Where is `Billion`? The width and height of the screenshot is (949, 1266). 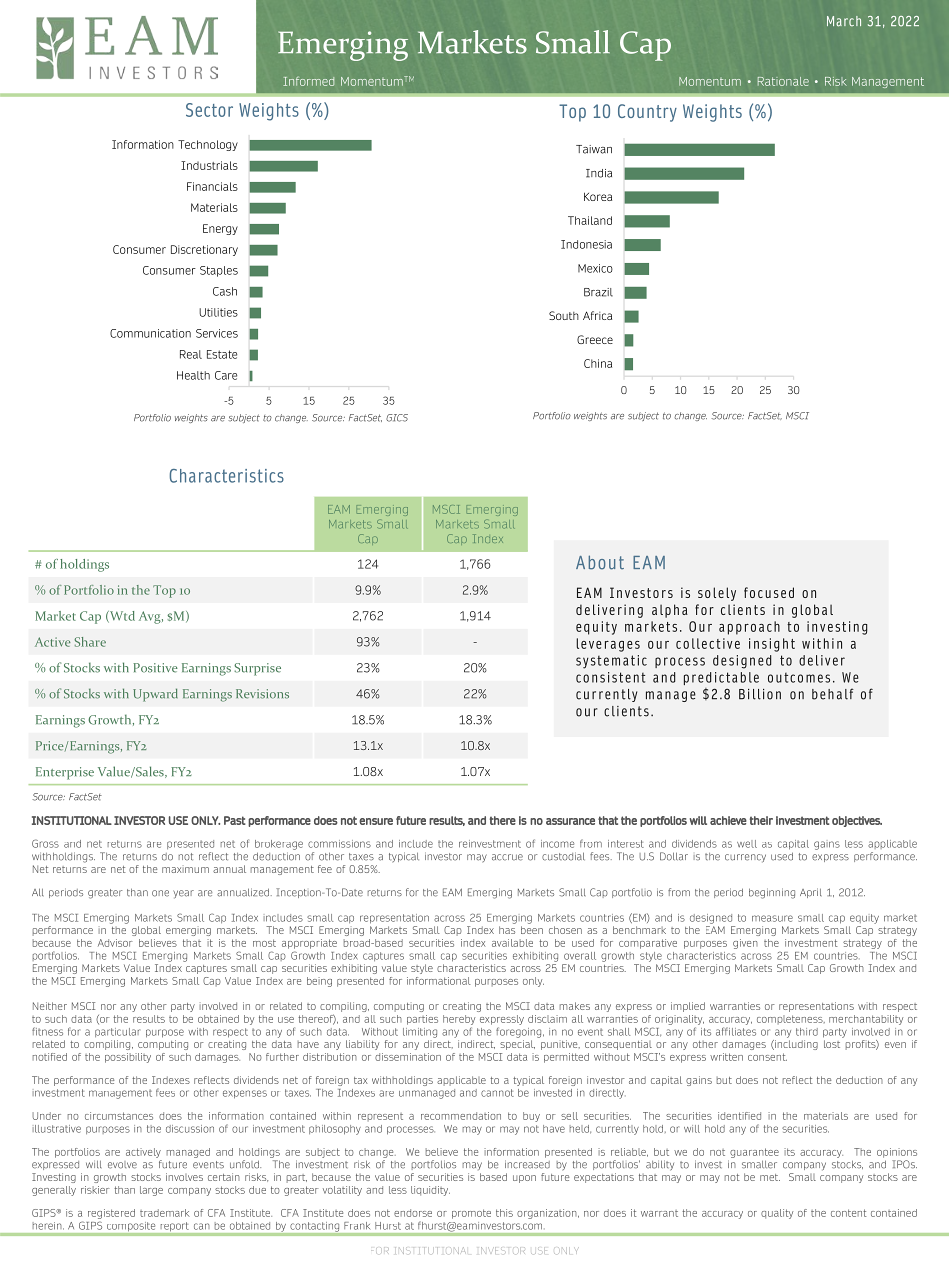
Billion is located at coordinates (760, 694).
